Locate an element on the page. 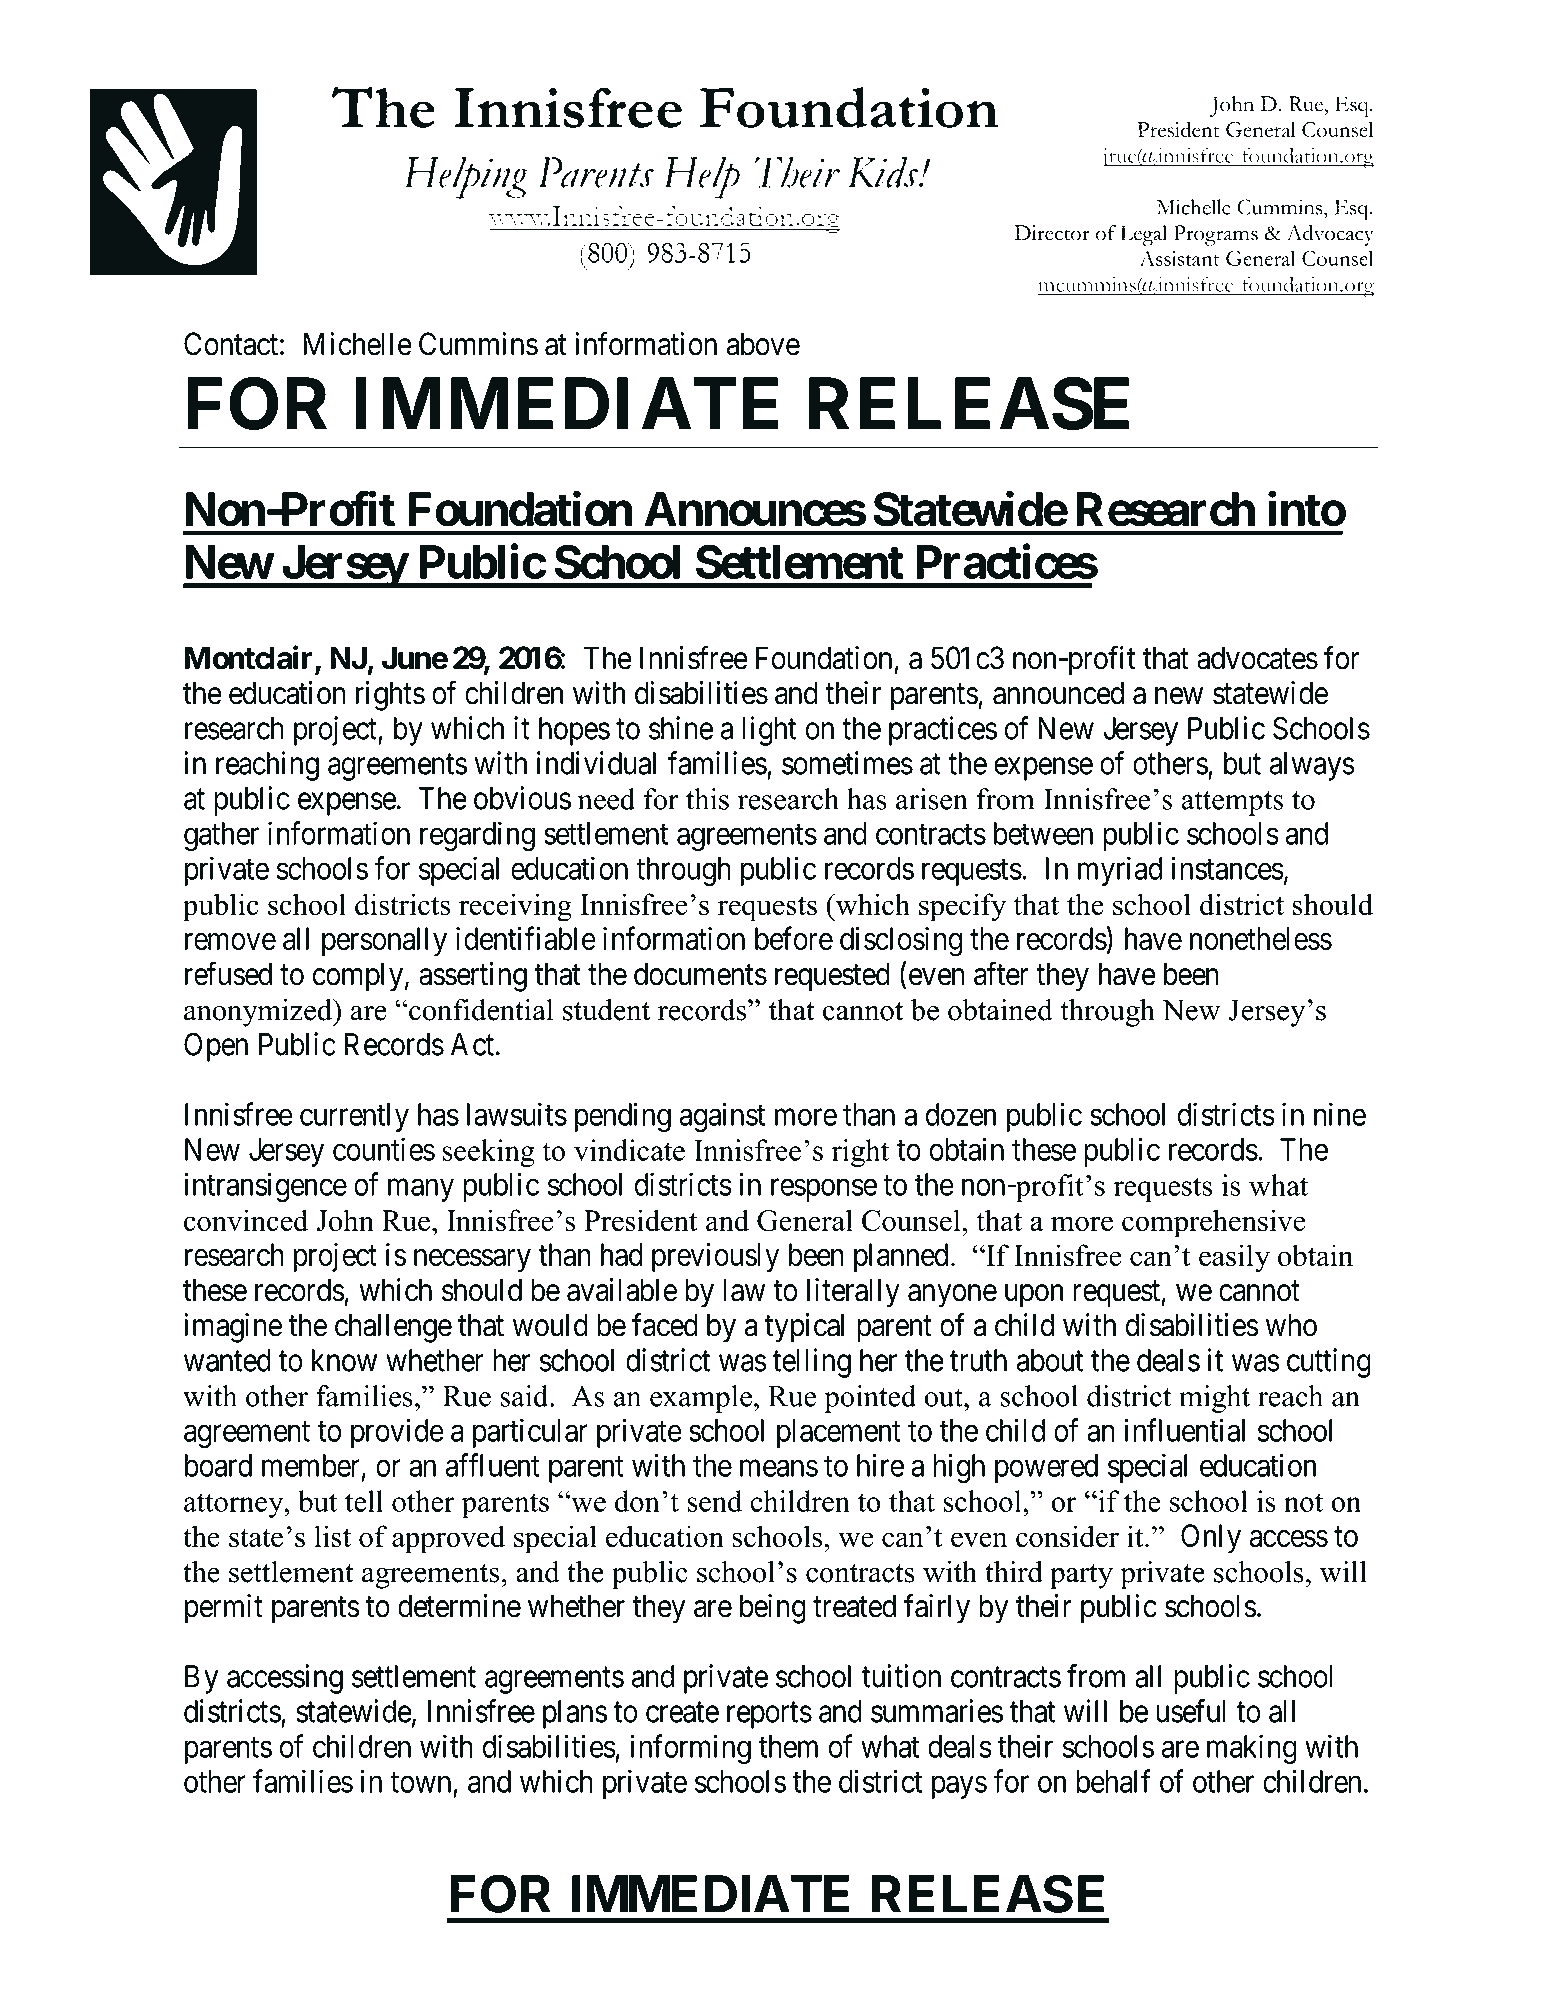  Director is located at coordinates (1052, 233).
